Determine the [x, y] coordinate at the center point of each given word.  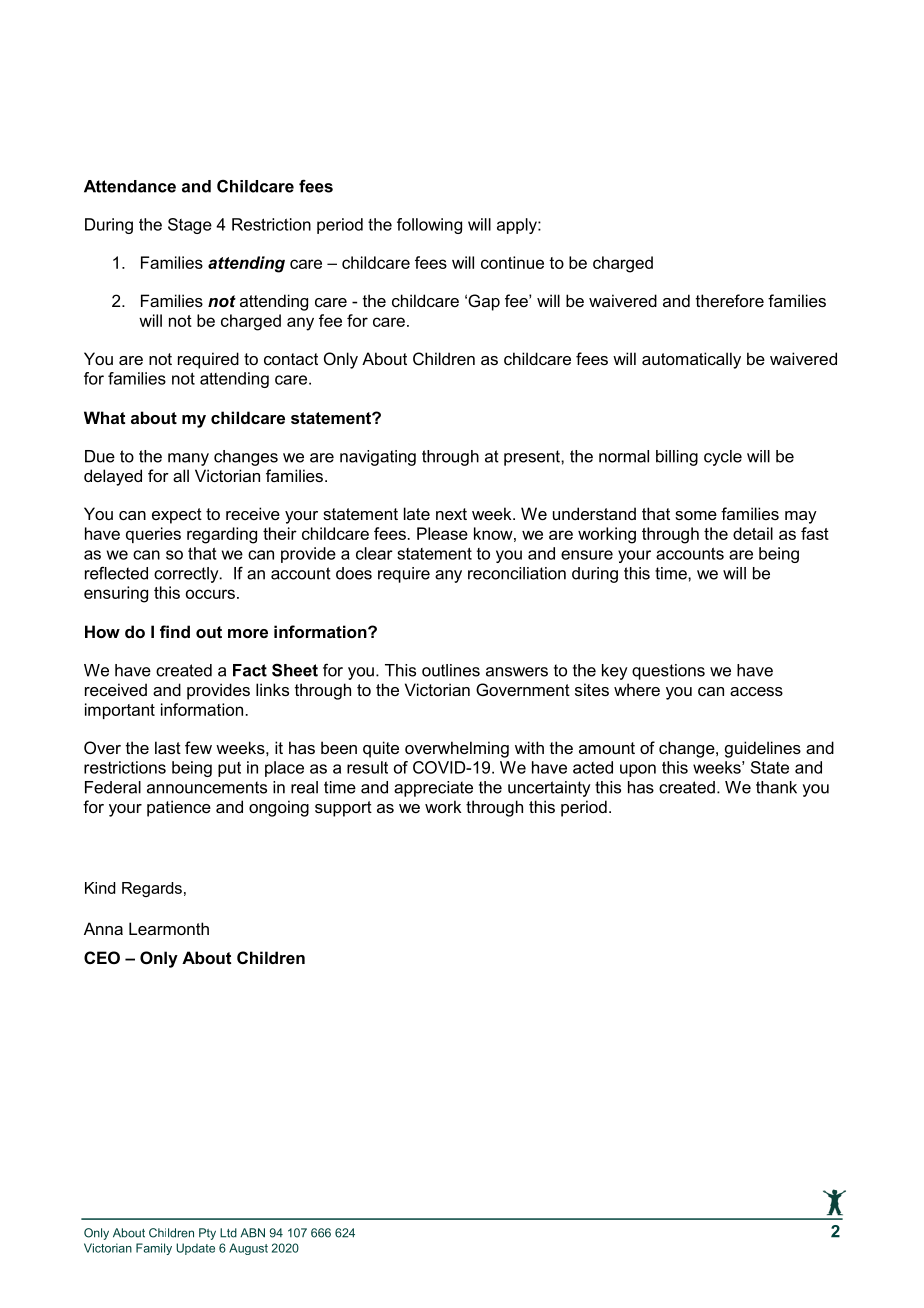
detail [753, 533]
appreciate [433, 789]
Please [442, 533]
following [429, 226]
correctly [187, 575]
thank [776, 787]
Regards [152, 889]
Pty [207, 1234]
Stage [190, 226]
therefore [730, 300]
